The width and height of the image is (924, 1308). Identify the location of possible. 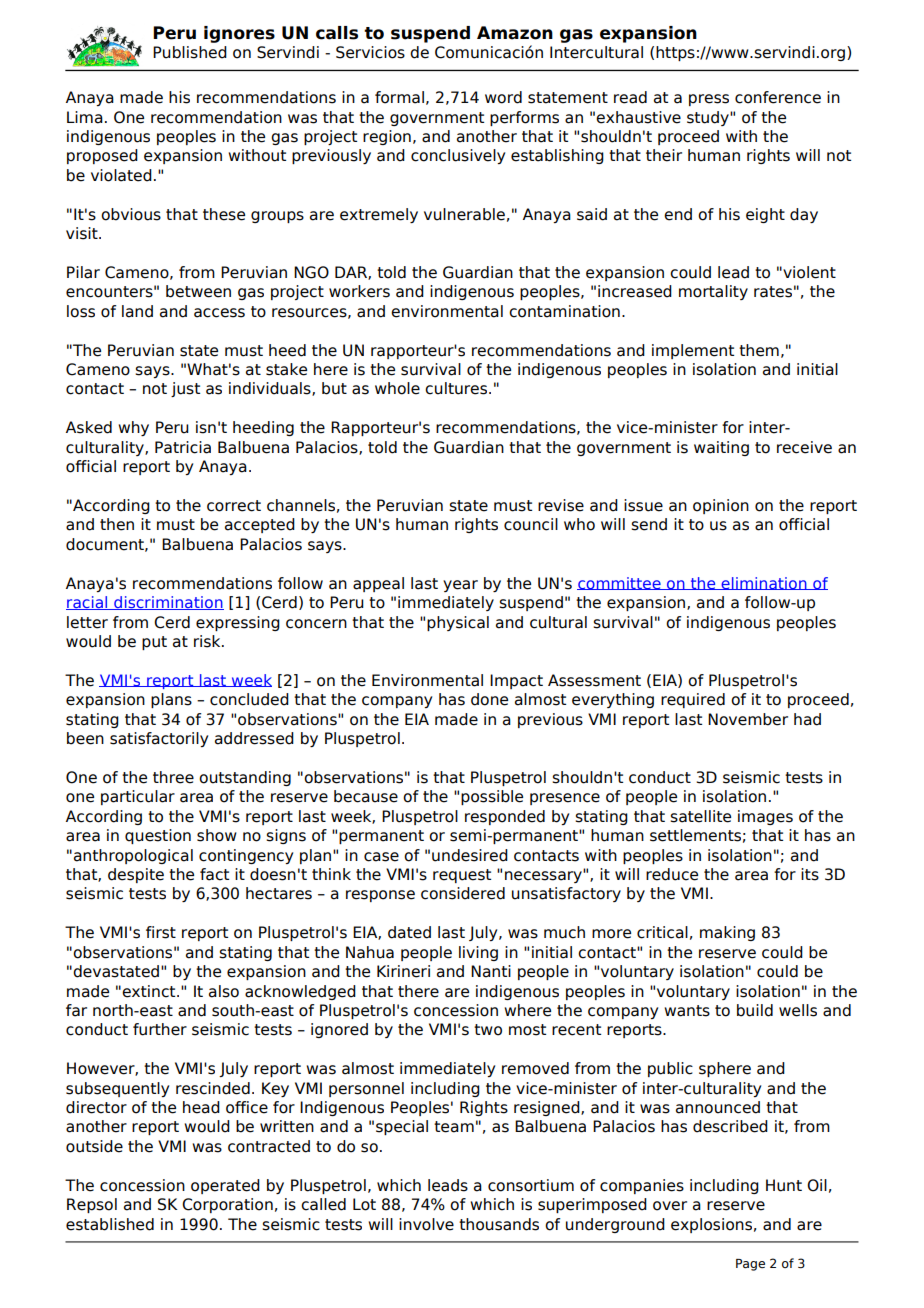
(492, 797).
